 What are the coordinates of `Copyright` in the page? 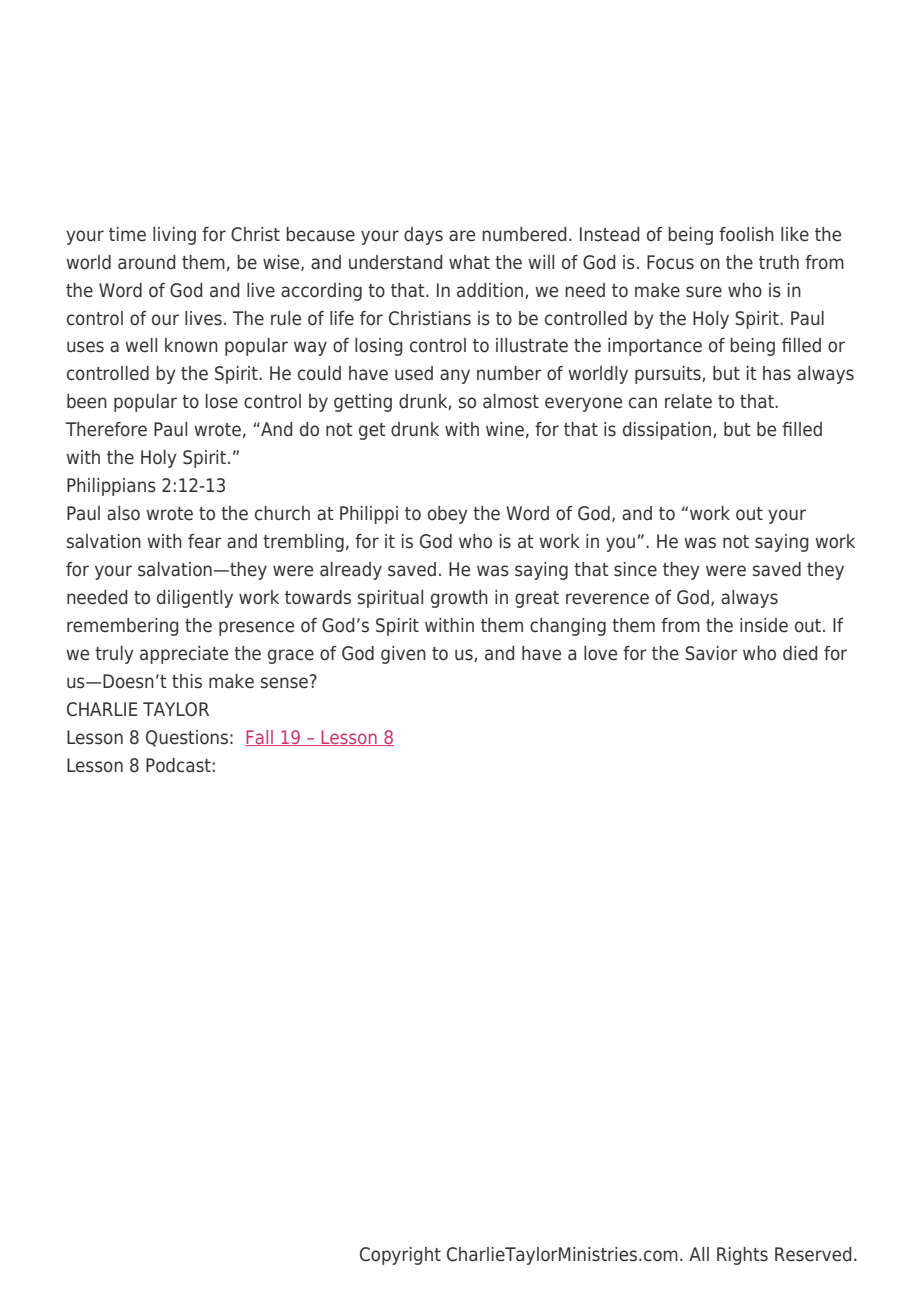 It's located at (400, 1256).
